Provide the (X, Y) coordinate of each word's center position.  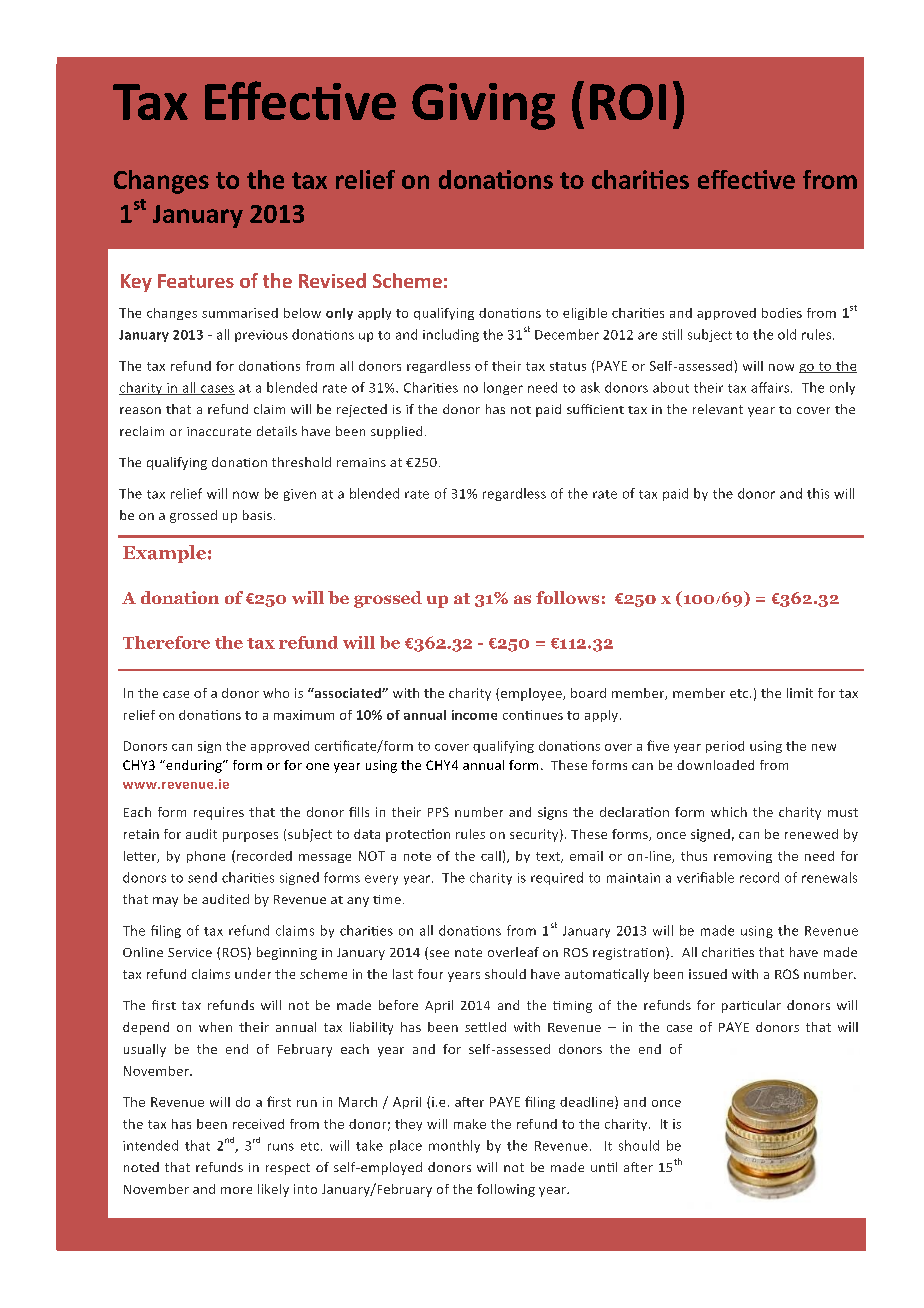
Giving (483, 106)
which (729, 812)
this (818, 493)
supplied (396, 432)
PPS (438, 812)
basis (259, 515)
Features (196, 281)
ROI (628, 102)
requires (219, 813)
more (236, 1190)
